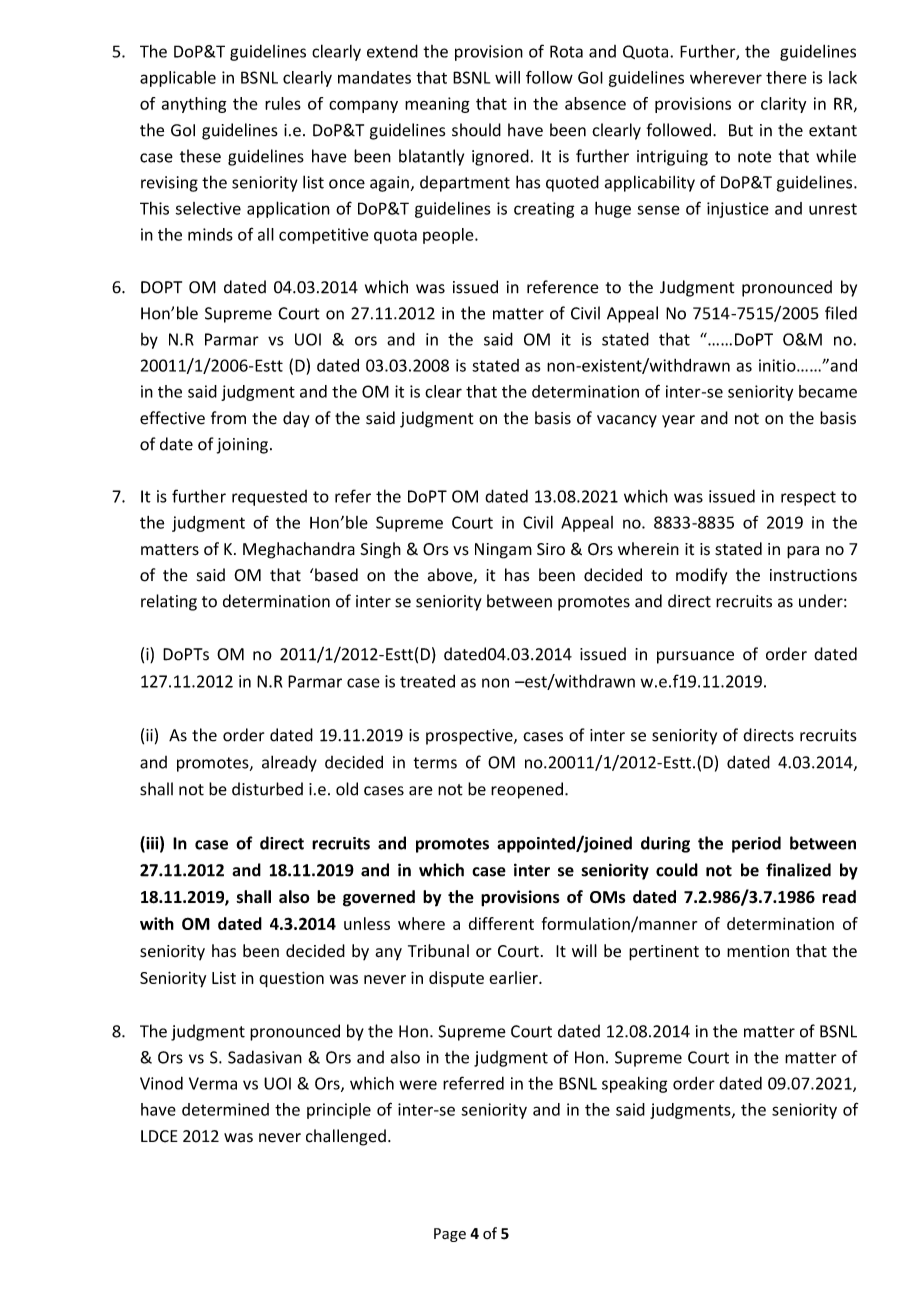 The height and width of the screenshot is (1308, 924). Describe the element at coordinates (476, 130) in the screenshot. I see `should` at that location.
